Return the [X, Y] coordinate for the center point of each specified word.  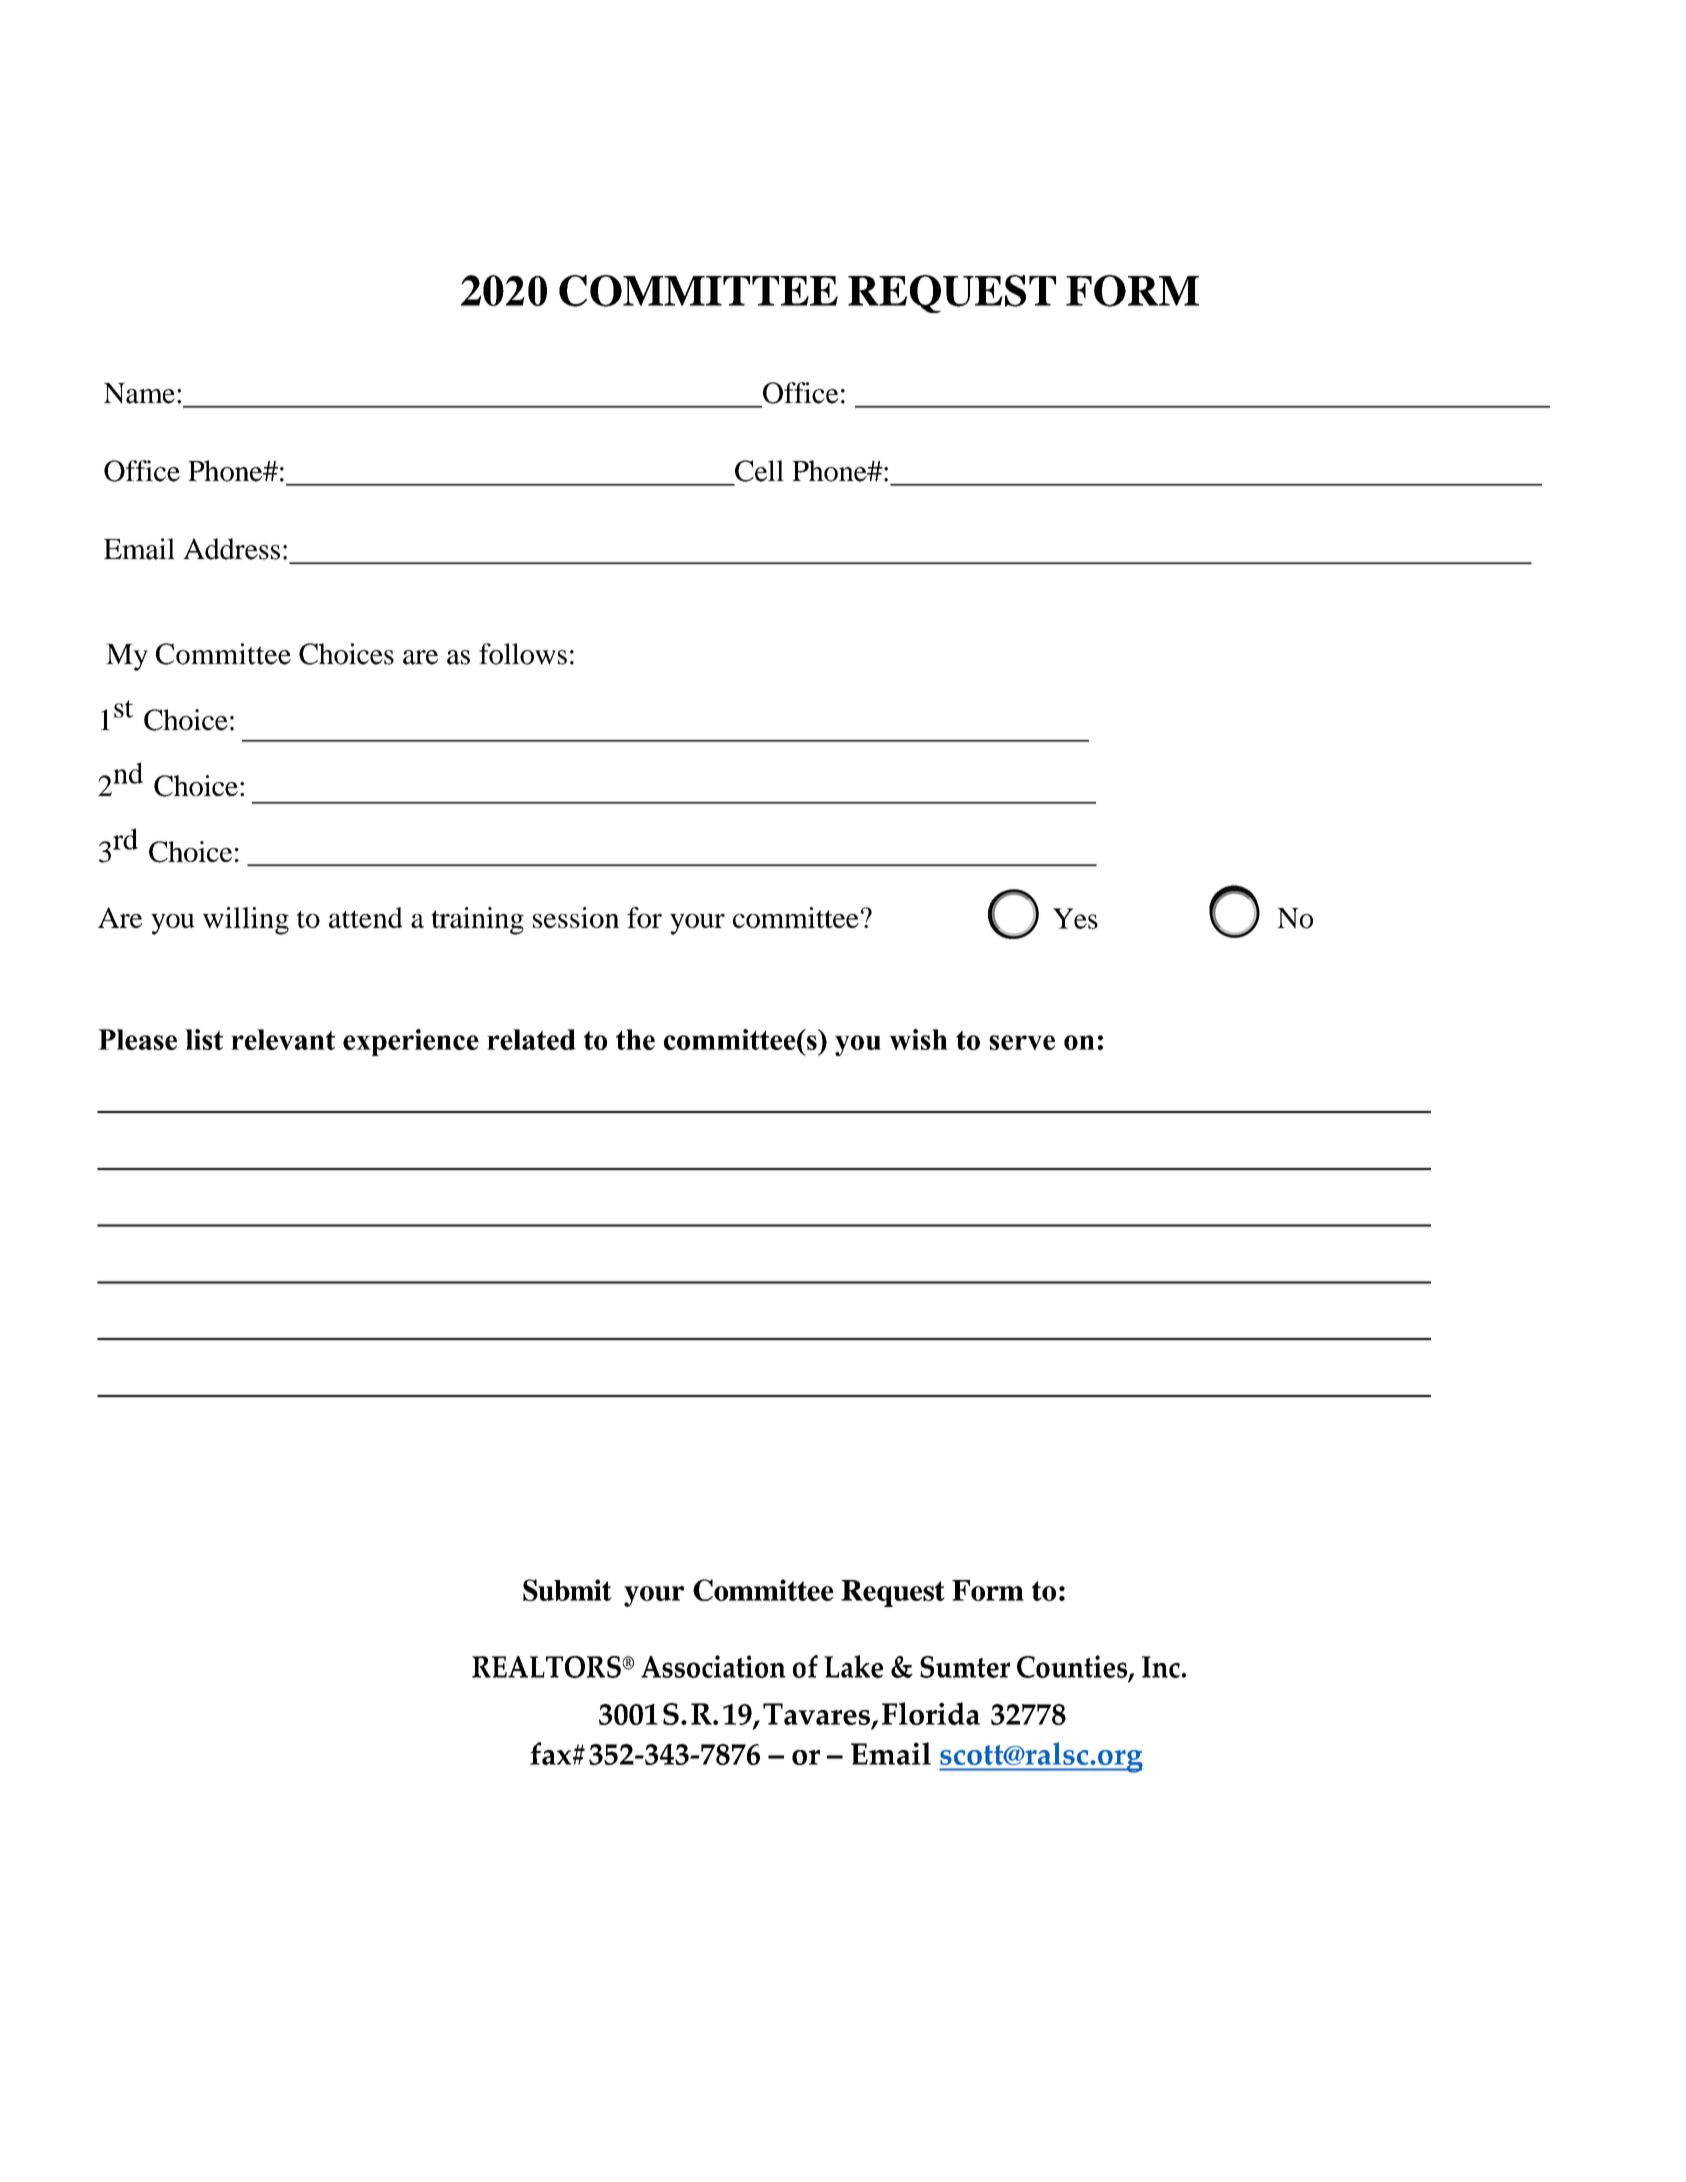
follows [523, 654]
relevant [283, 1039]
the [635, 1039]
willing [246, 921]
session [576, 917]
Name [139, 393]
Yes [1075, 918]
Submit [567, 1590]
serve [1022, 1042]
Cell [759, 471]
